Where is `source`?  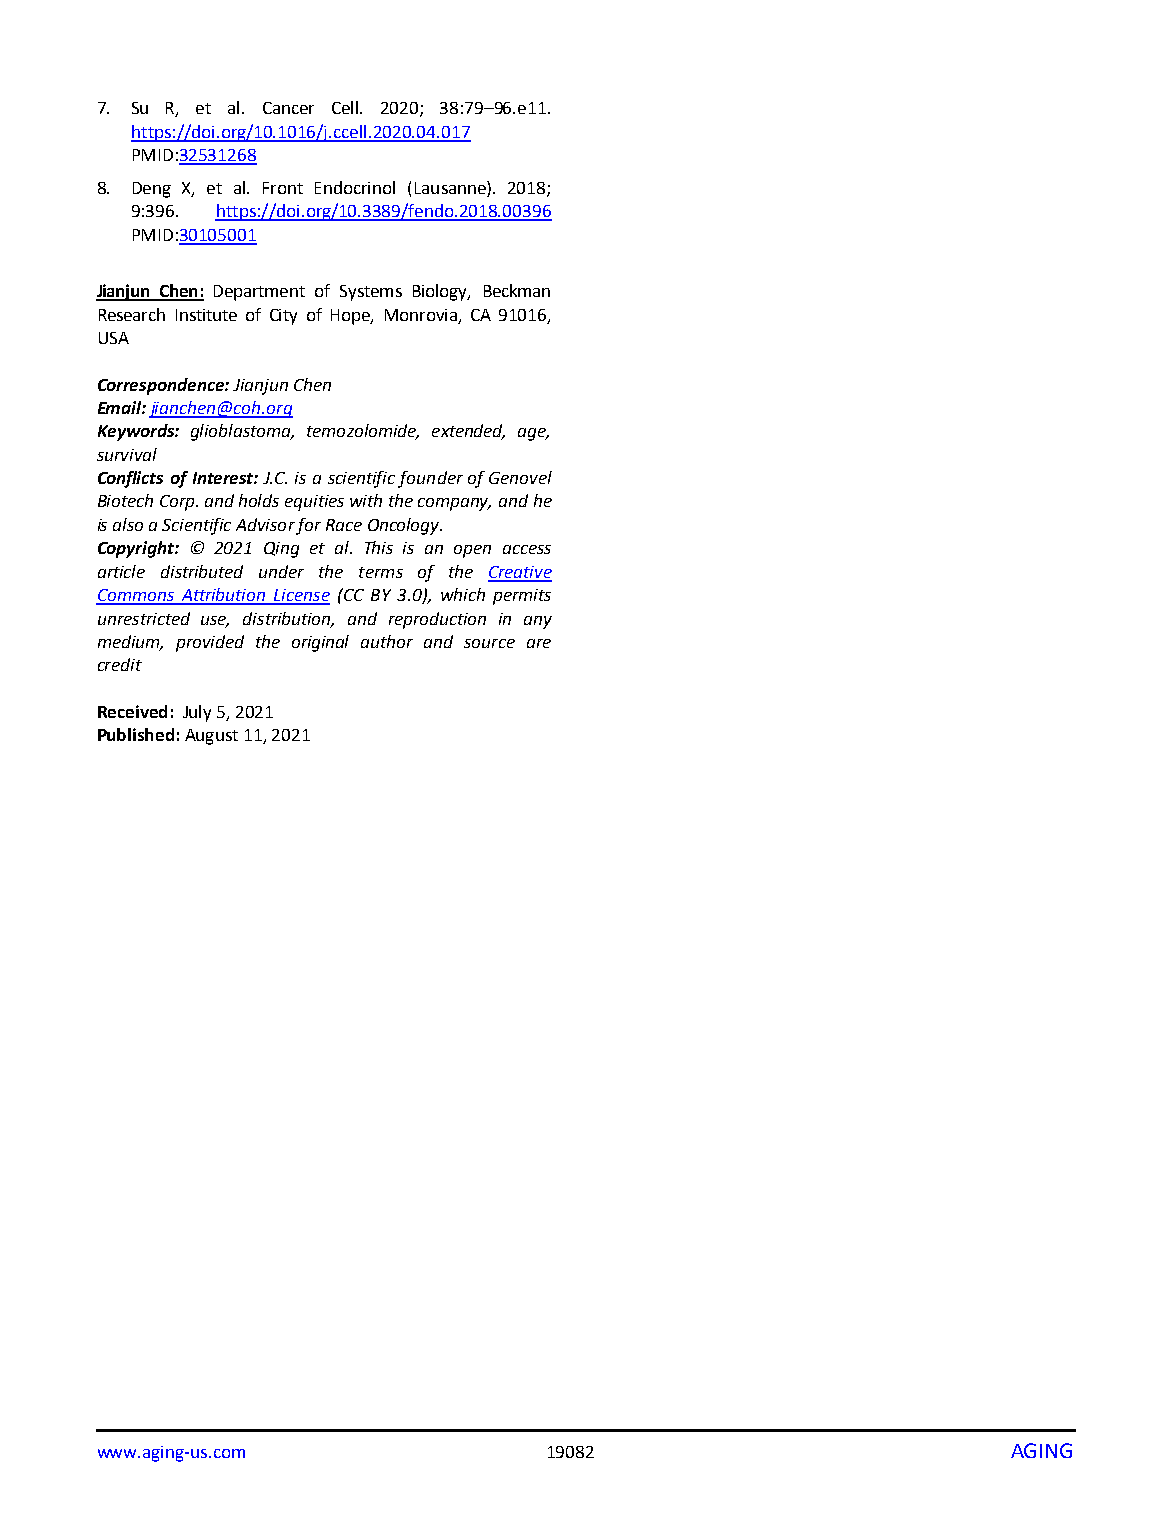 source is located at coordinates (489, 643).
